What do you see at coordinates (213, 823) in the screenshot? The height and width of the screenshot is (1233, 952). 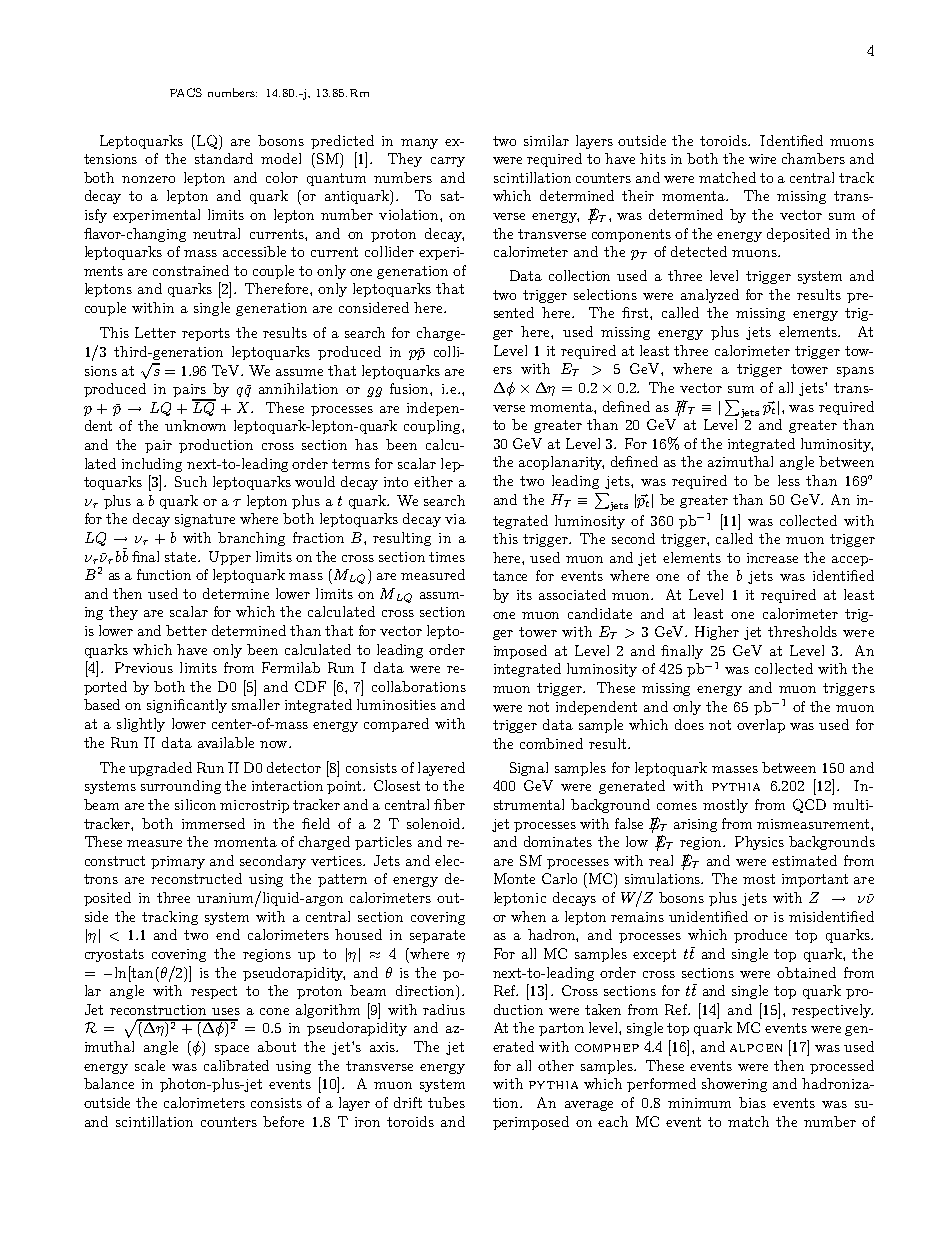 I see `immersed` at bounding box center [213, 823].
